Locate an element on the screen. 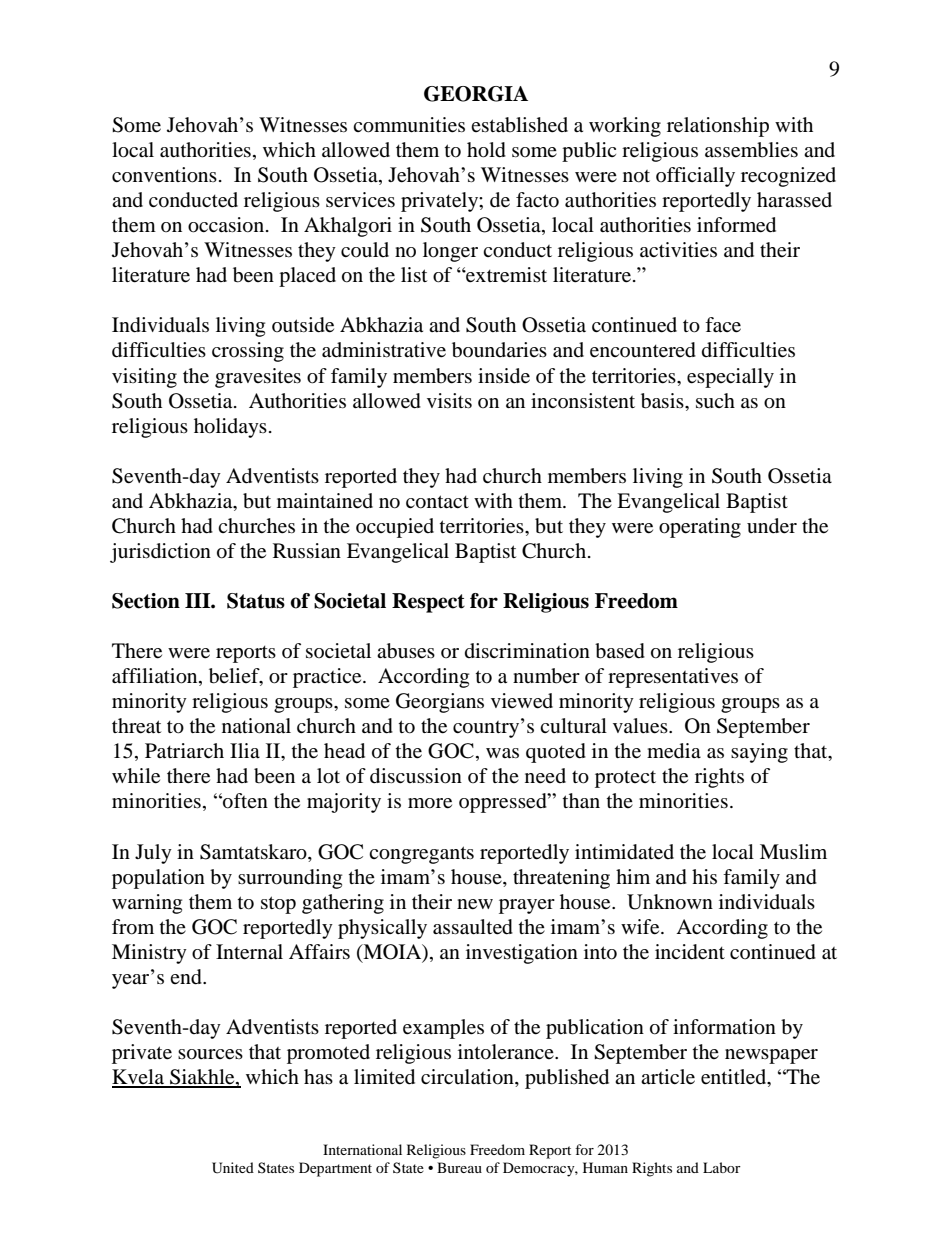  United is located at coordinates (233, 1168).
